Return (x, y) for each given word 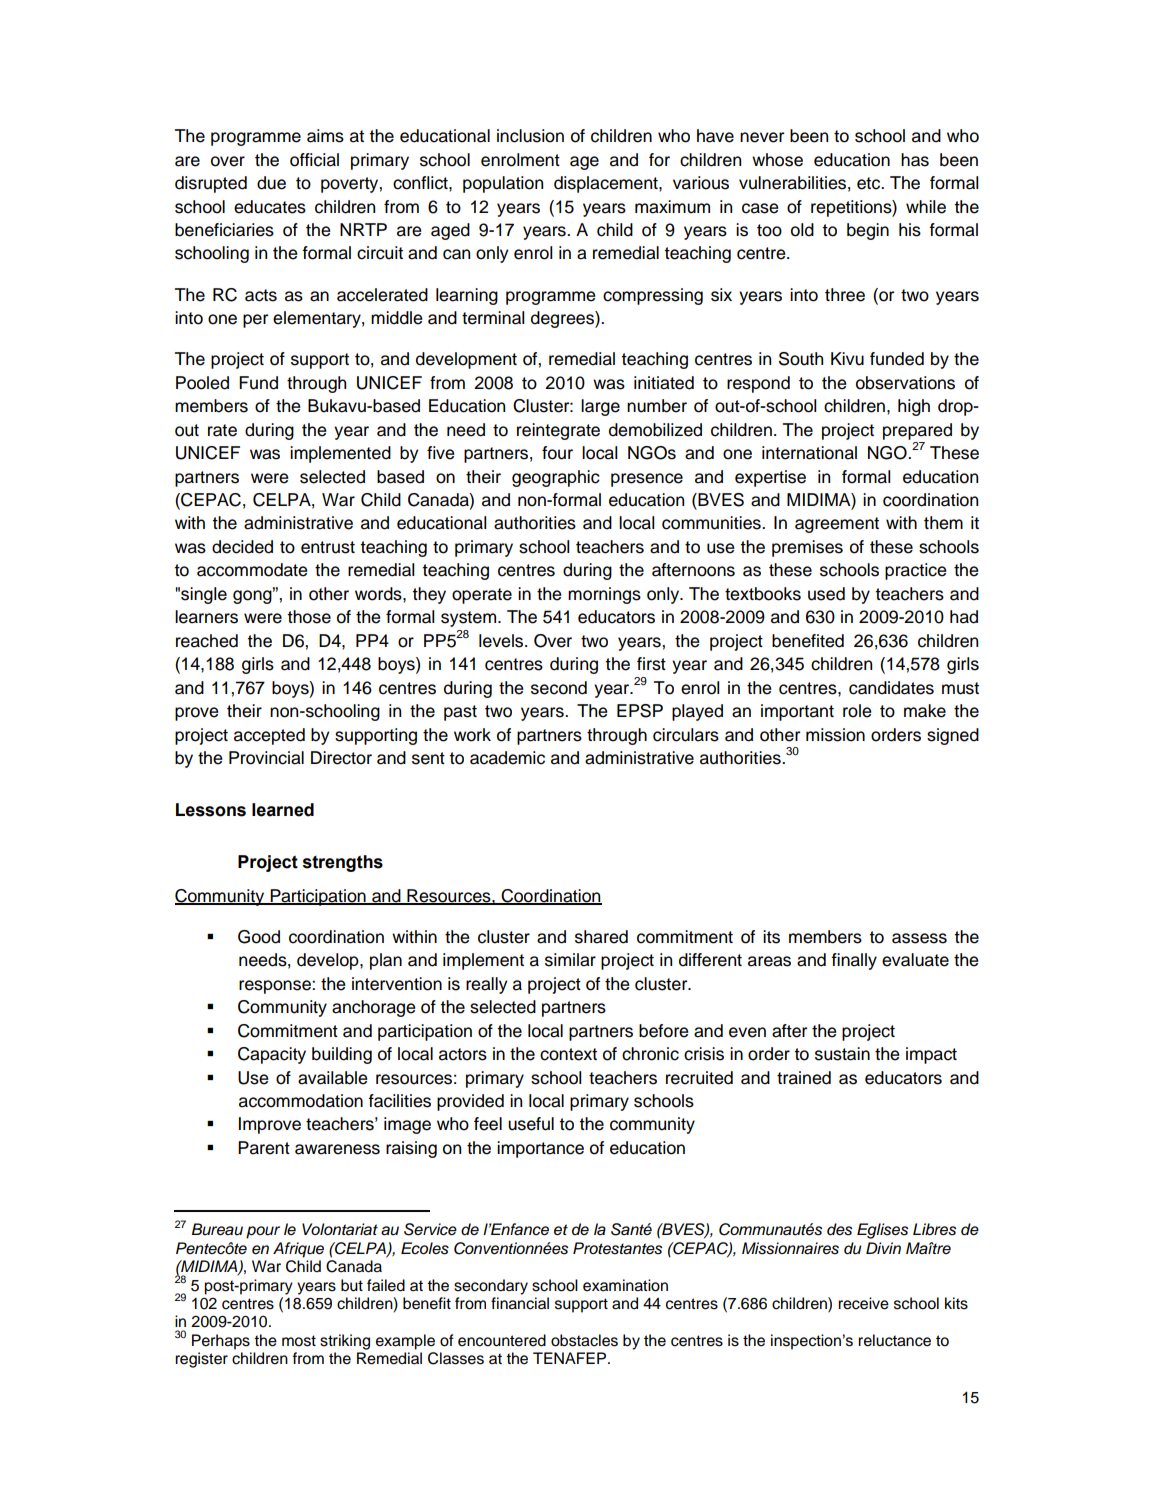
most (299, 1341)
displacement (607, 184)
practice (915, 571)
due (271, 183)
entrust (328, 547)
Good (259, 937)
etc (870, 183)
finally (854, 961)
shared (601, 937)
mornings (604, 595)
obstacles (584, 1340)
